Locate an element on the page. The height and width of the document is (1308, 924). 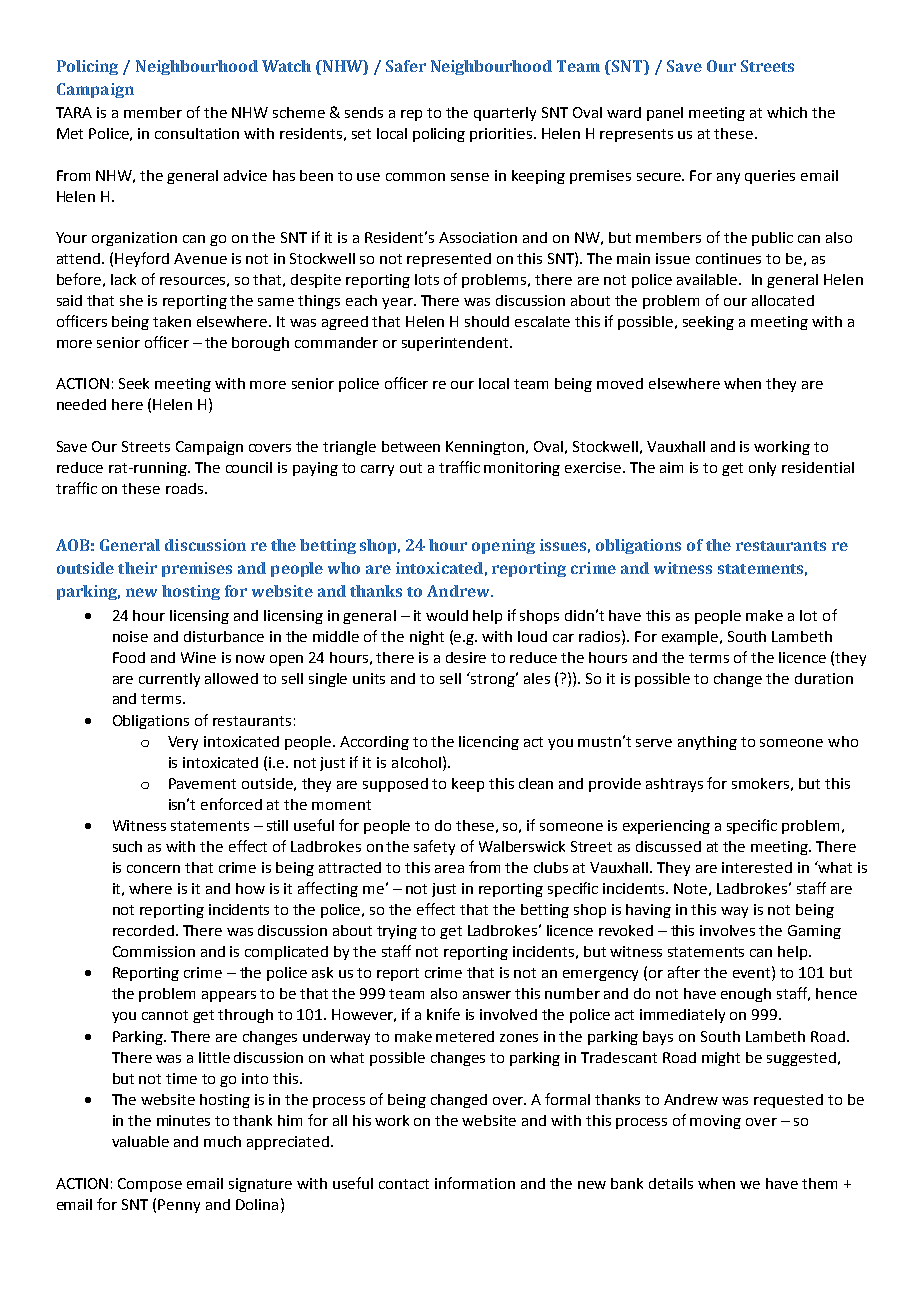
information is located at coordinates (475, 1183).
